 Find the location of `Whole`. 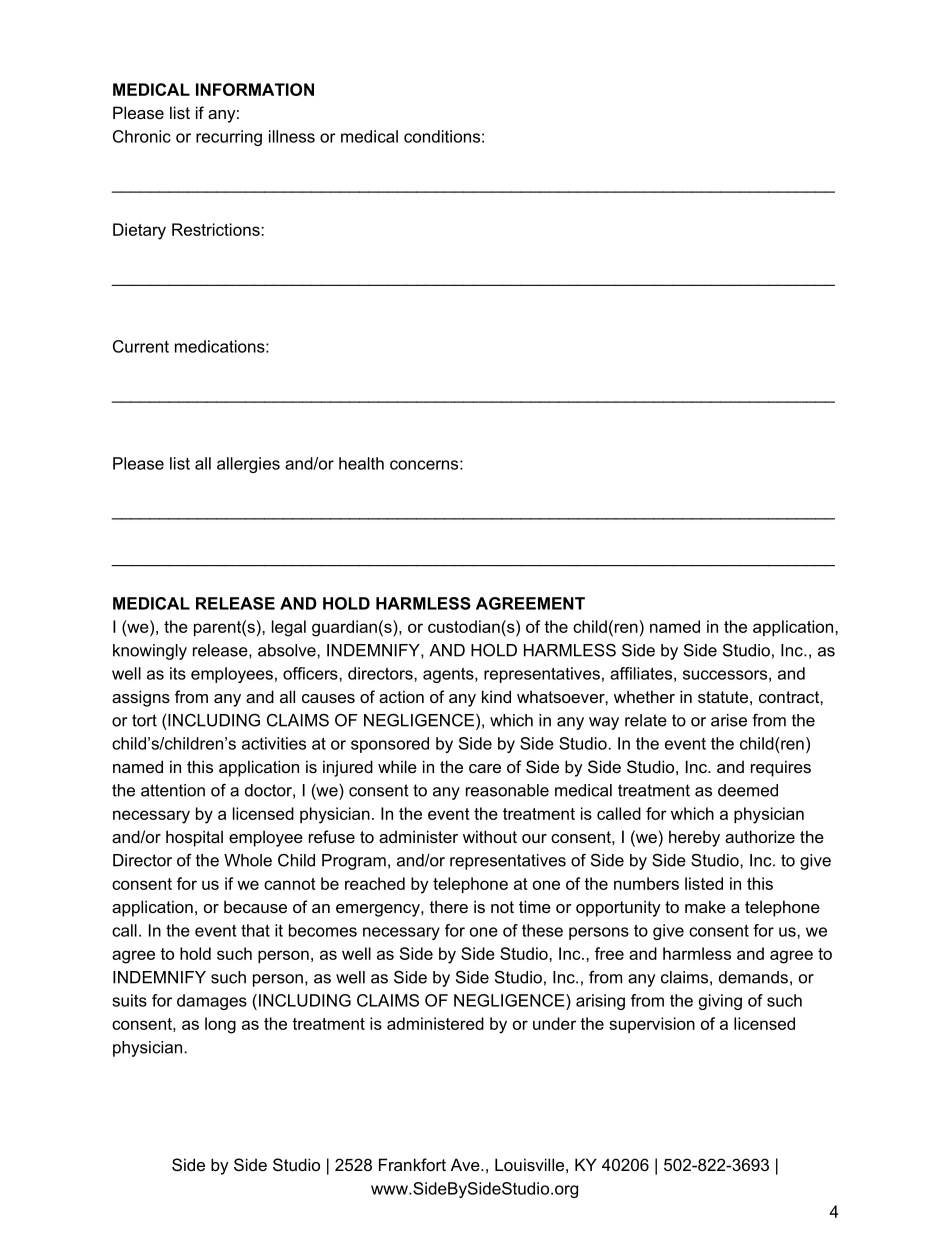

Whole is located at coordinates (248, 860).
